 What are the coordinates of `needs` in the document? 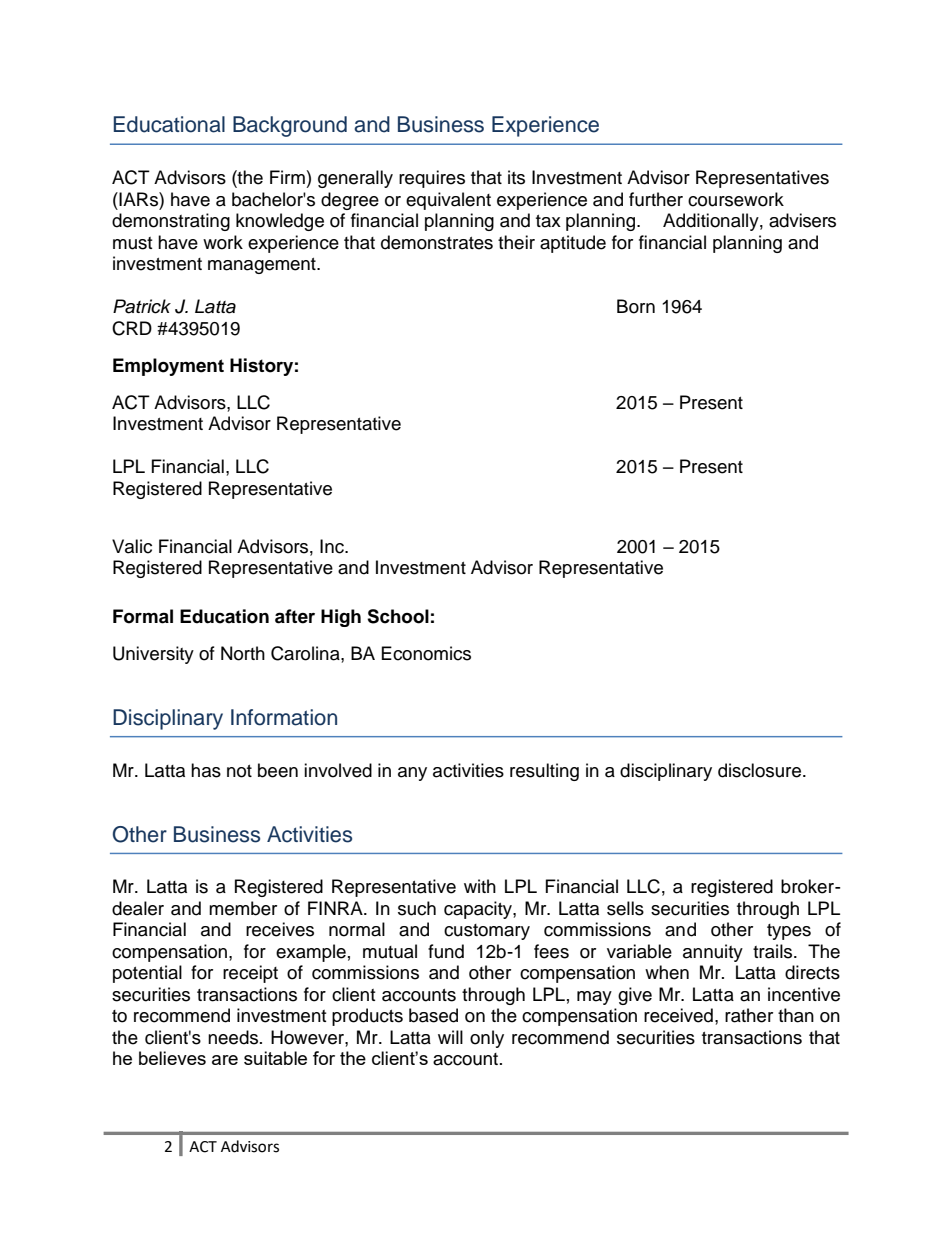 It's located at (234, 1037).
